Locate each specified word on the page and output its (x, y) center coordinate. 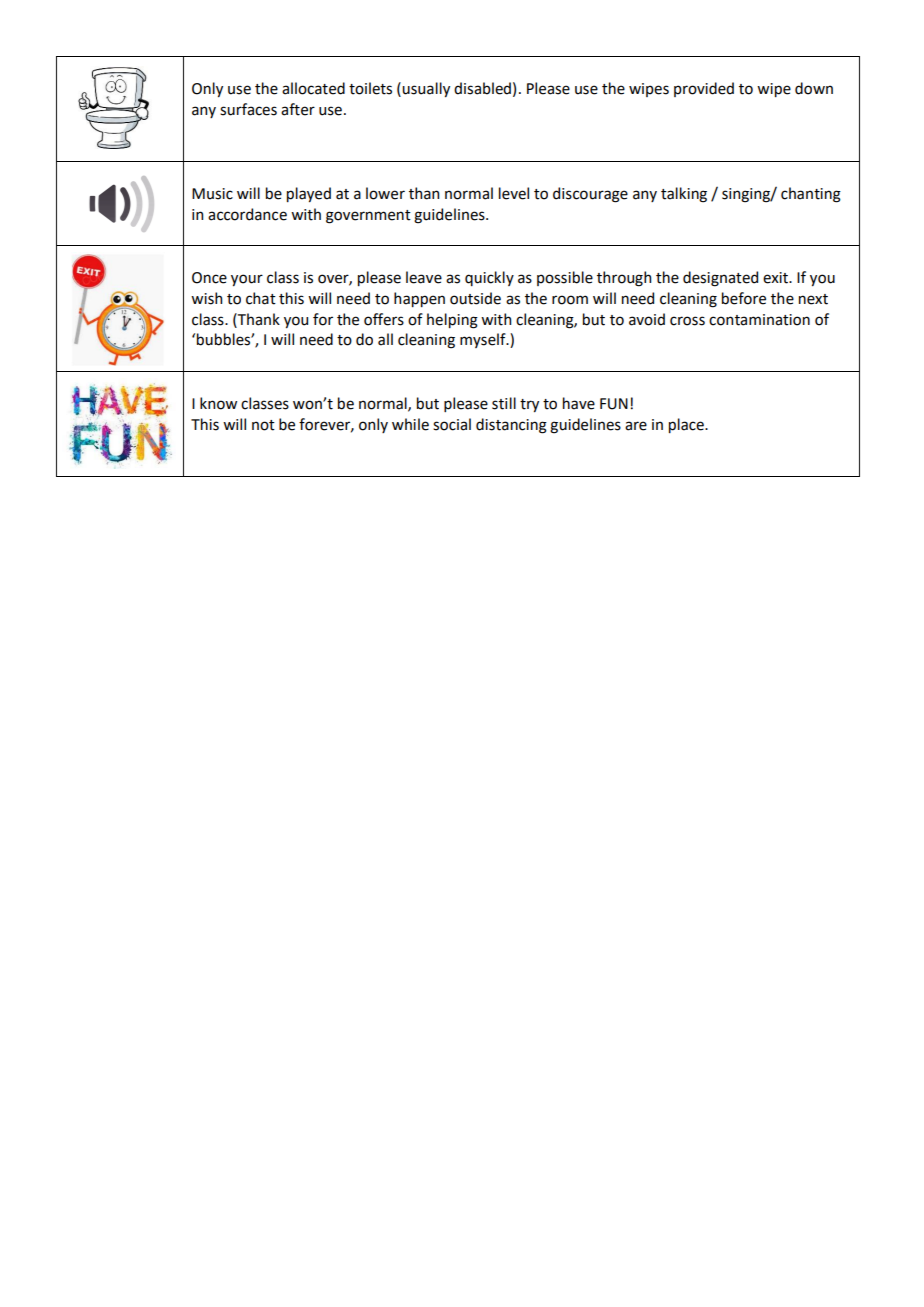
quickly (489, 278)
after (298, 109)
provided (704, 89)
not (263, 425)
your (247, 280)
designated (720, 279)
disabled (482, 88)
